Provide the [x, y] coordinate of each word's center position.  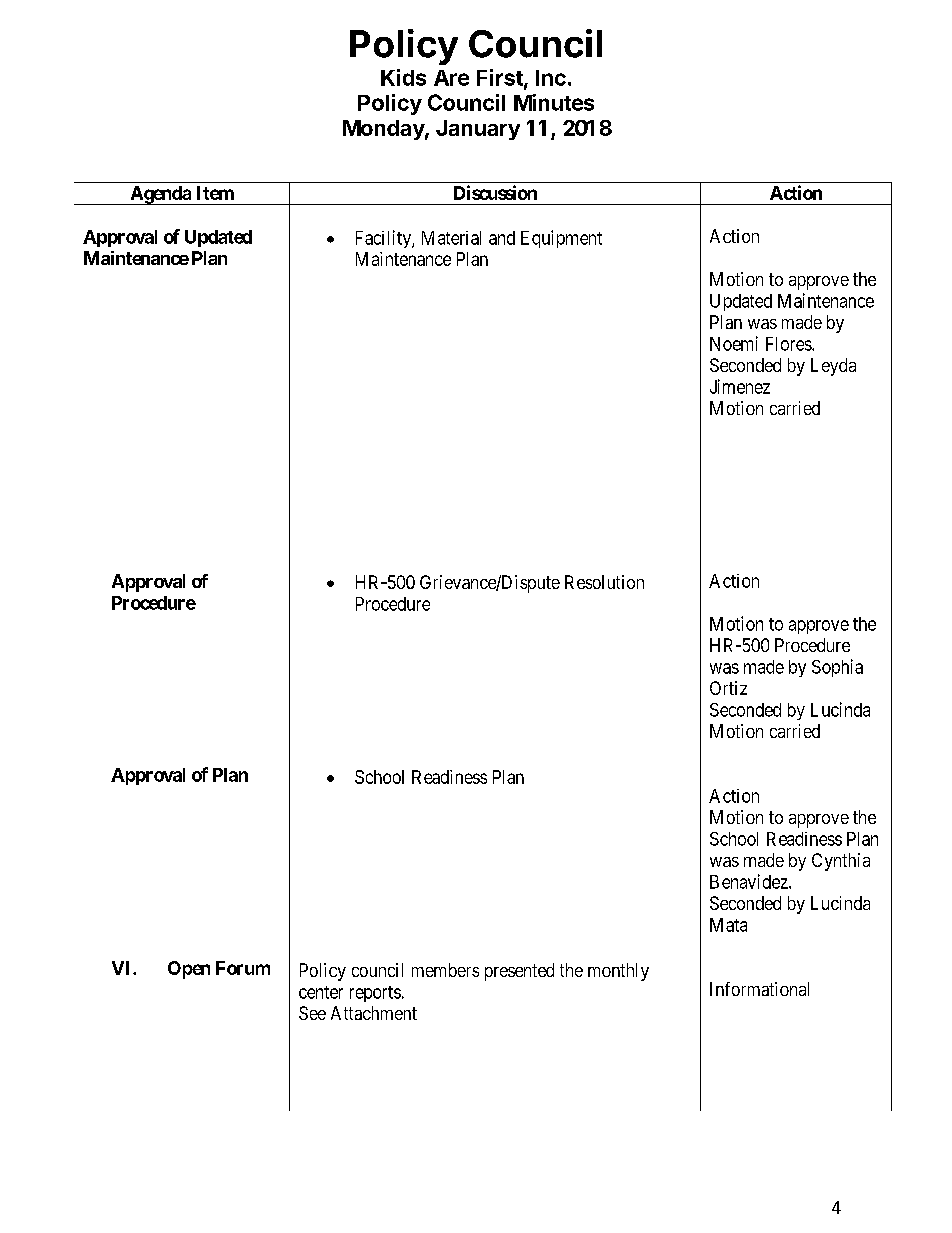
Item [215, 193]
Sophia [837, 668]
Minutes [554, 102]
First [501, 78]
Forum [243, 968]
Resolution [604, 582]
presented [519, 972]
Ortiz [728, 688]
